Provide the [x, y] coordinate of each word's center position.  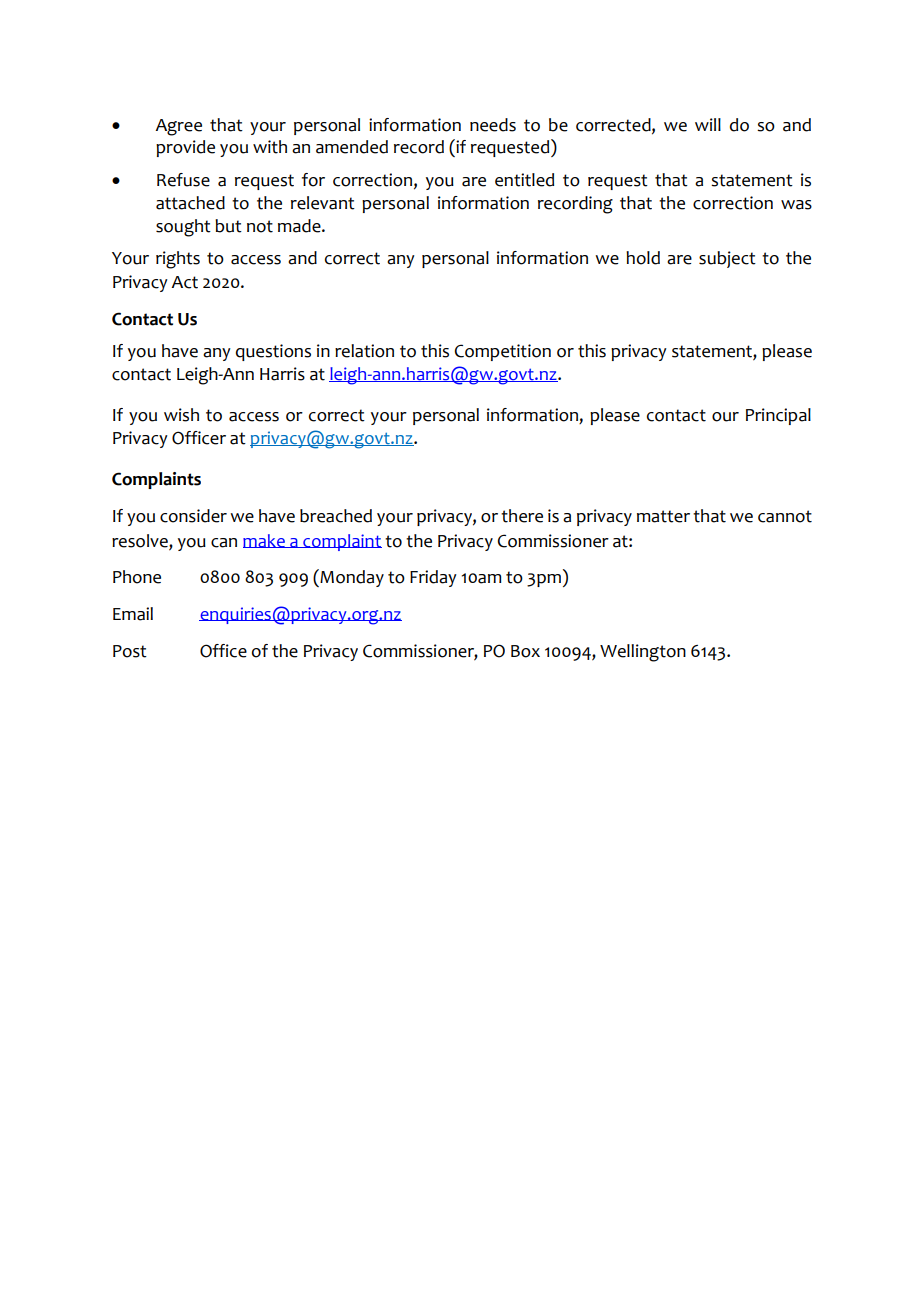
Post [130, 651]
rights [178, 260]
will [708, 124]
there [522, 516]
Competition [502, 352]
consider [193, 516]
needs [493, 125]
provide [185, 148]
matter [663, 516]
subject [727, 259]
